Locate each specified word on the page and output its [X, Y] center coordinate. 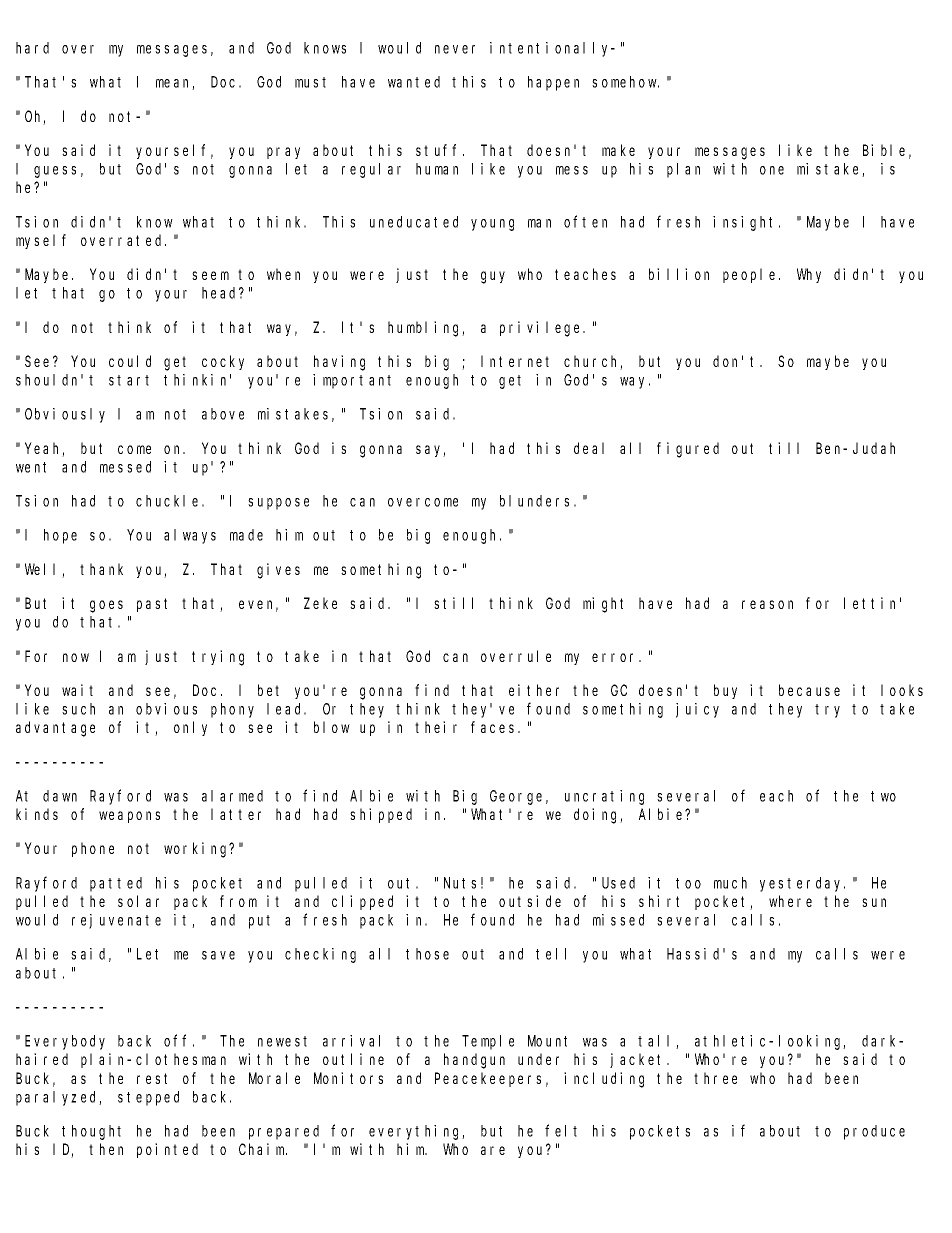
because [809, 690]
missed [618, 920]
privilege [542, 329]
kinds [37, 814]
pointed [167, 1150]
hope [60, 536]
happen [553, 83]
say [430, 451]
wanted [414, 82]
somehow [625, 82]
